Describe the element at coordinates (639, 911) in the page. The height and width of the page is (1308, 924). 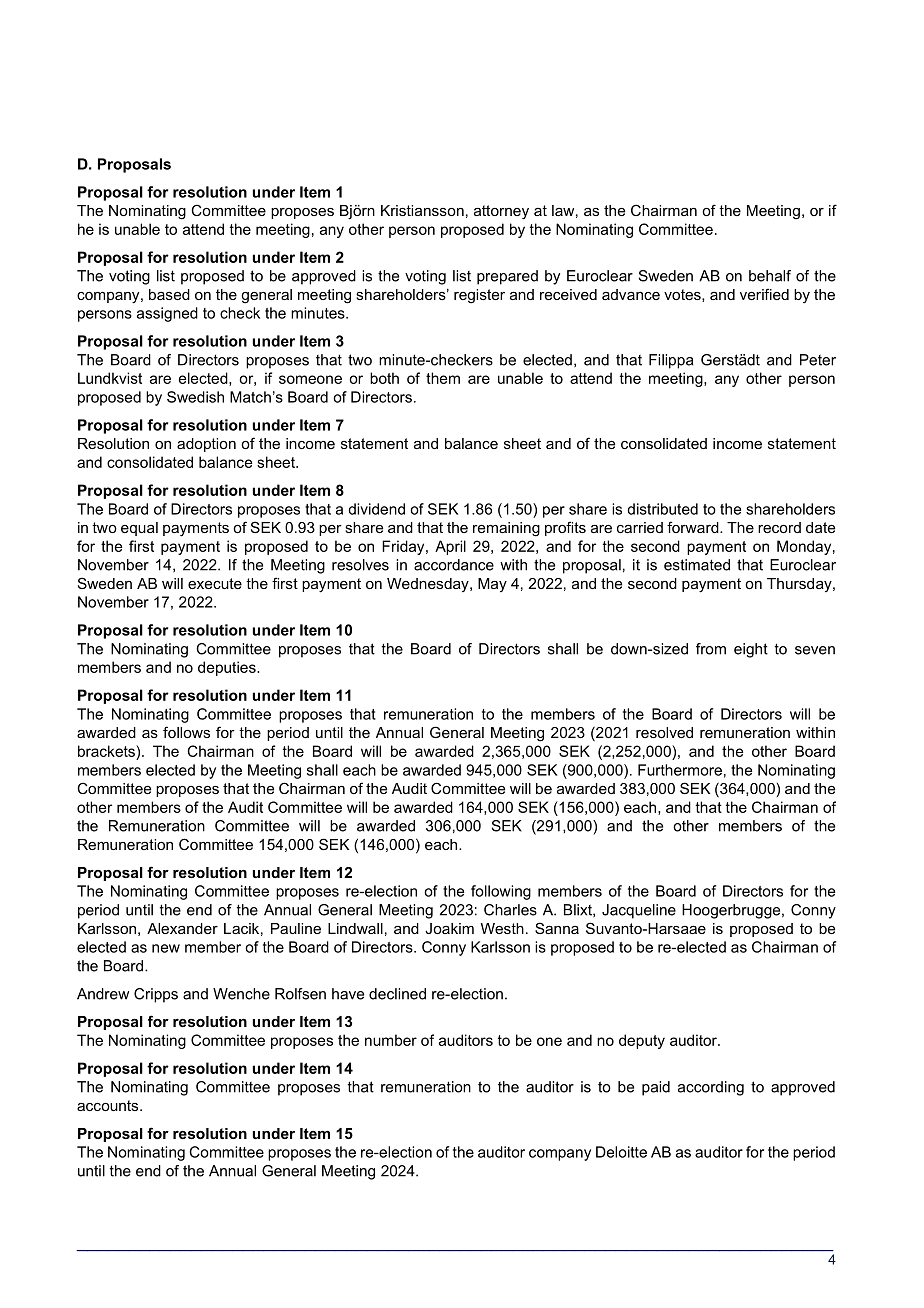
I see `Jacqueline` at that location.
